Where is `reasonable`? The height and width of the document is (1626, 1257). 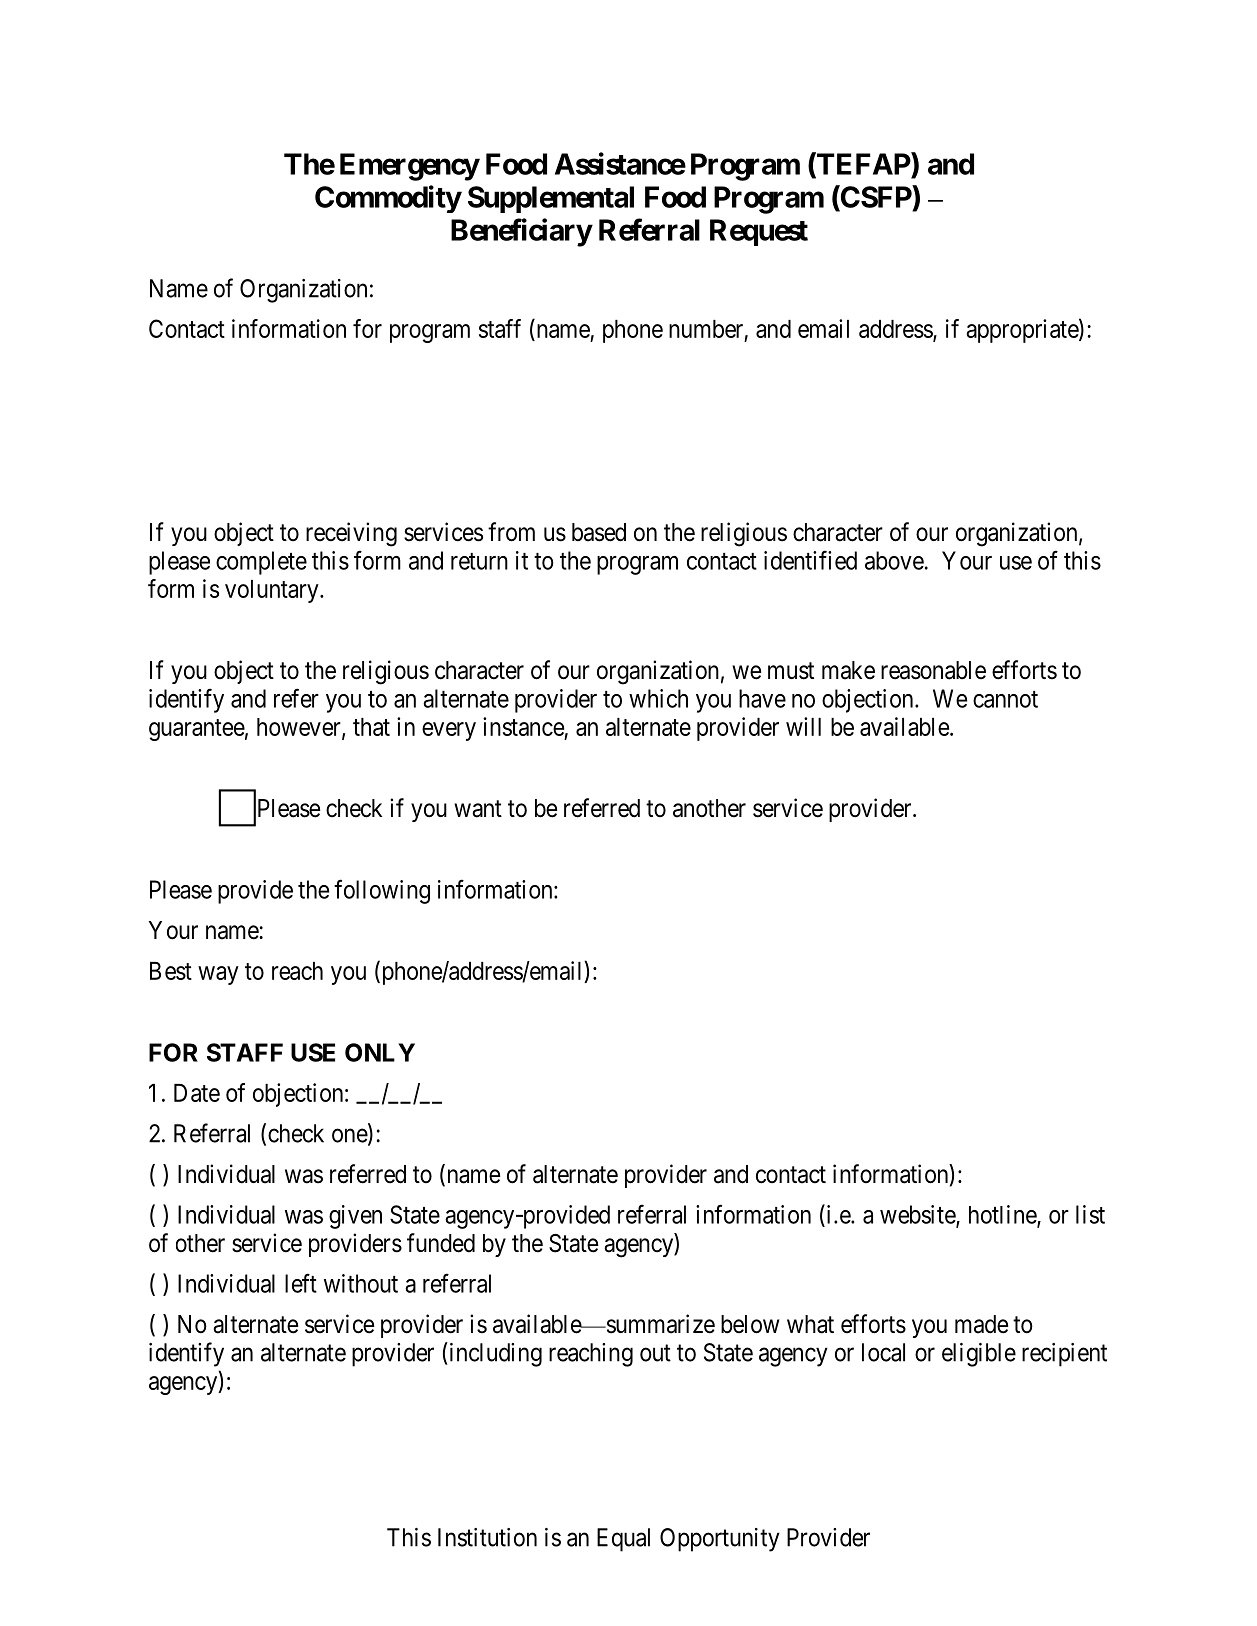
reasonable is located at coordinates (933, 670).
